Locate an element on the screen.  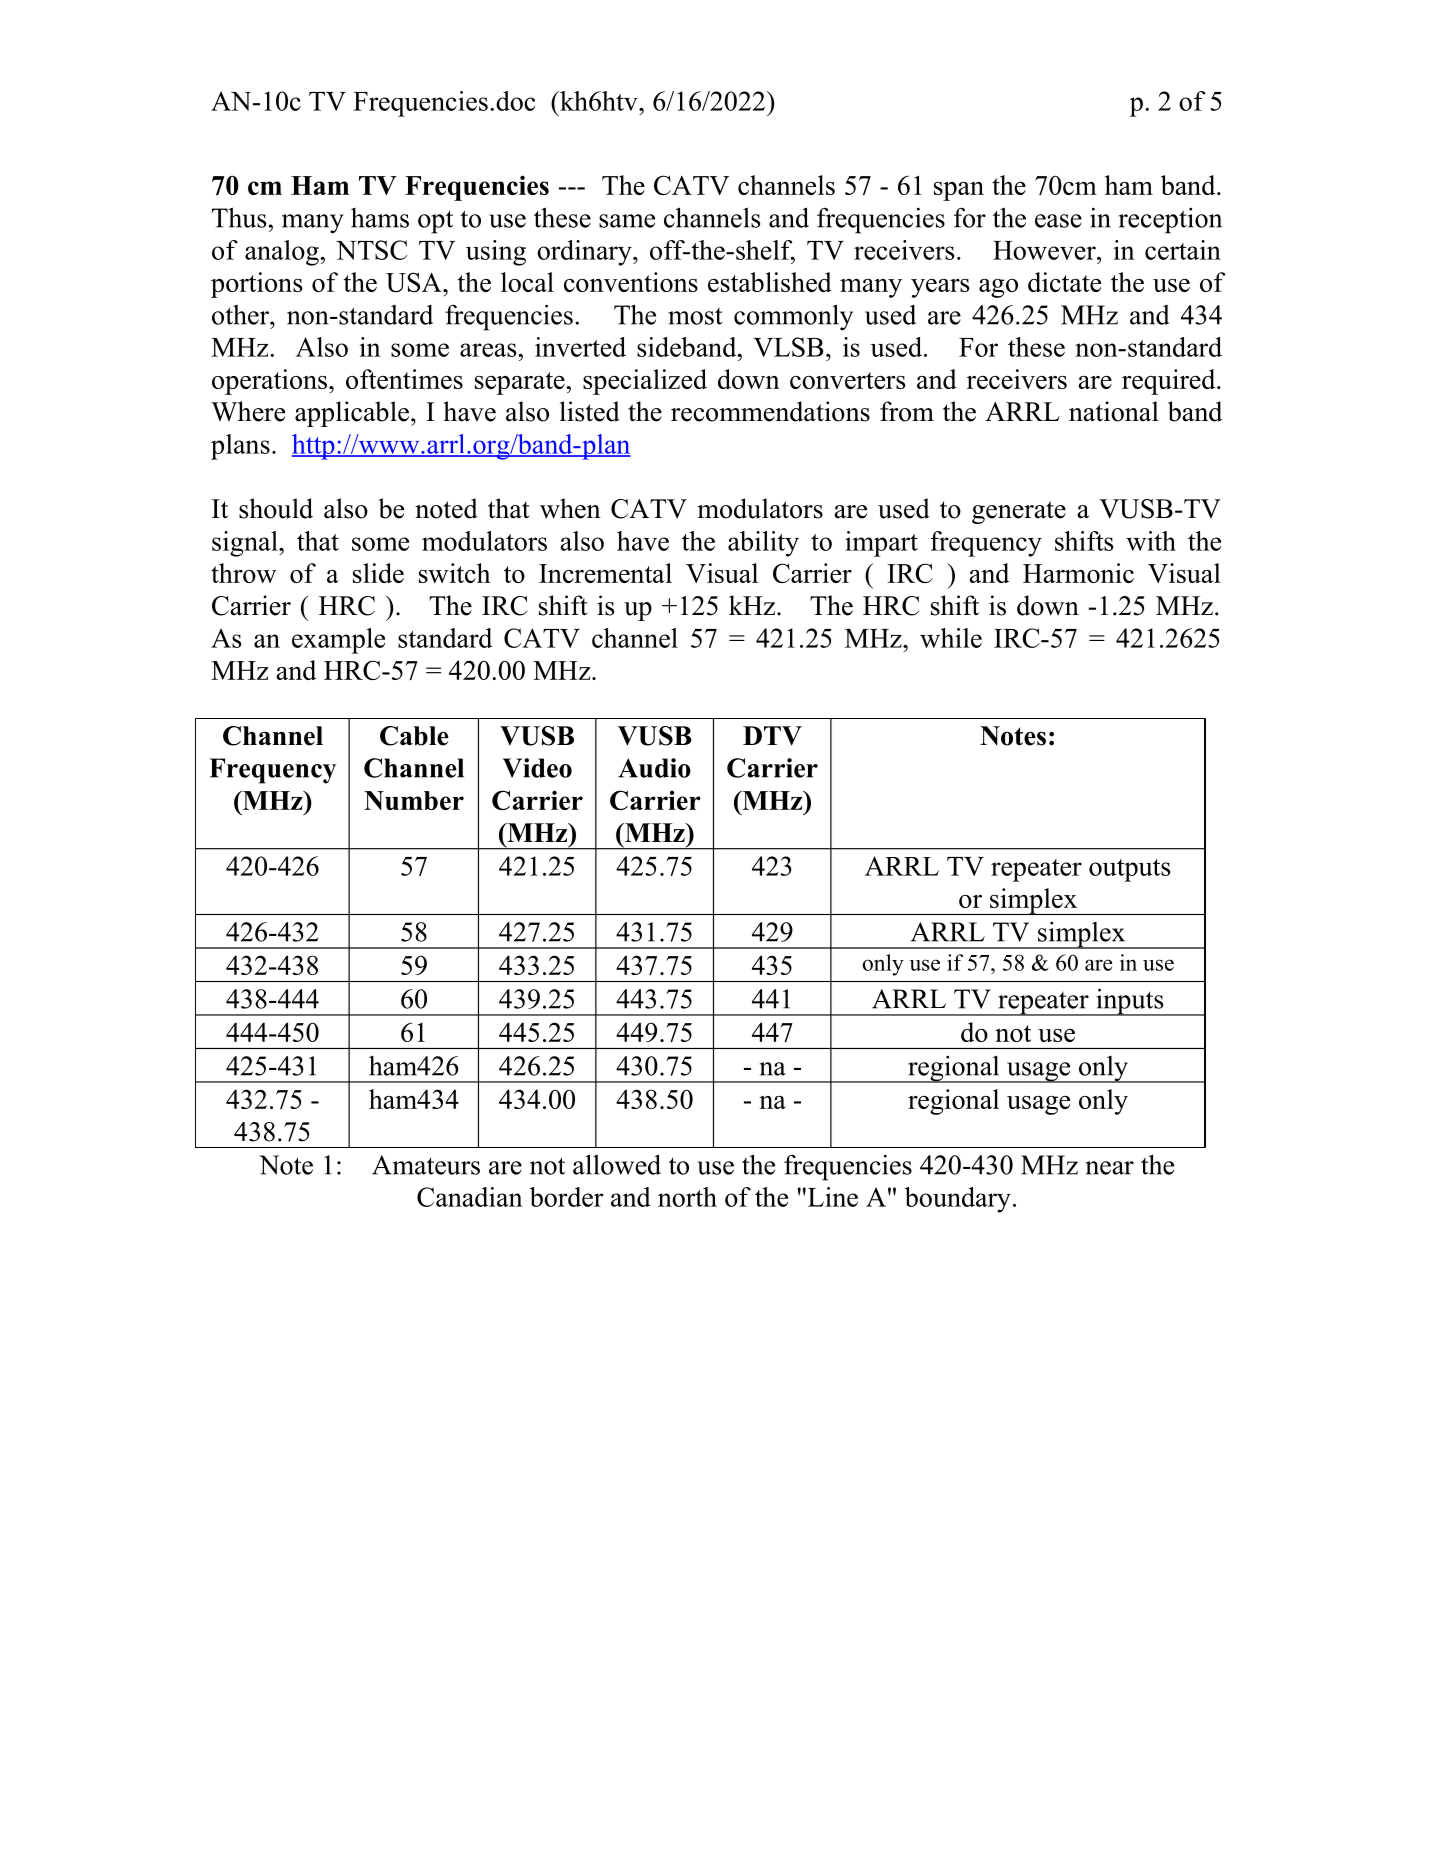
outputs is located at coordinates (1129, 870).
